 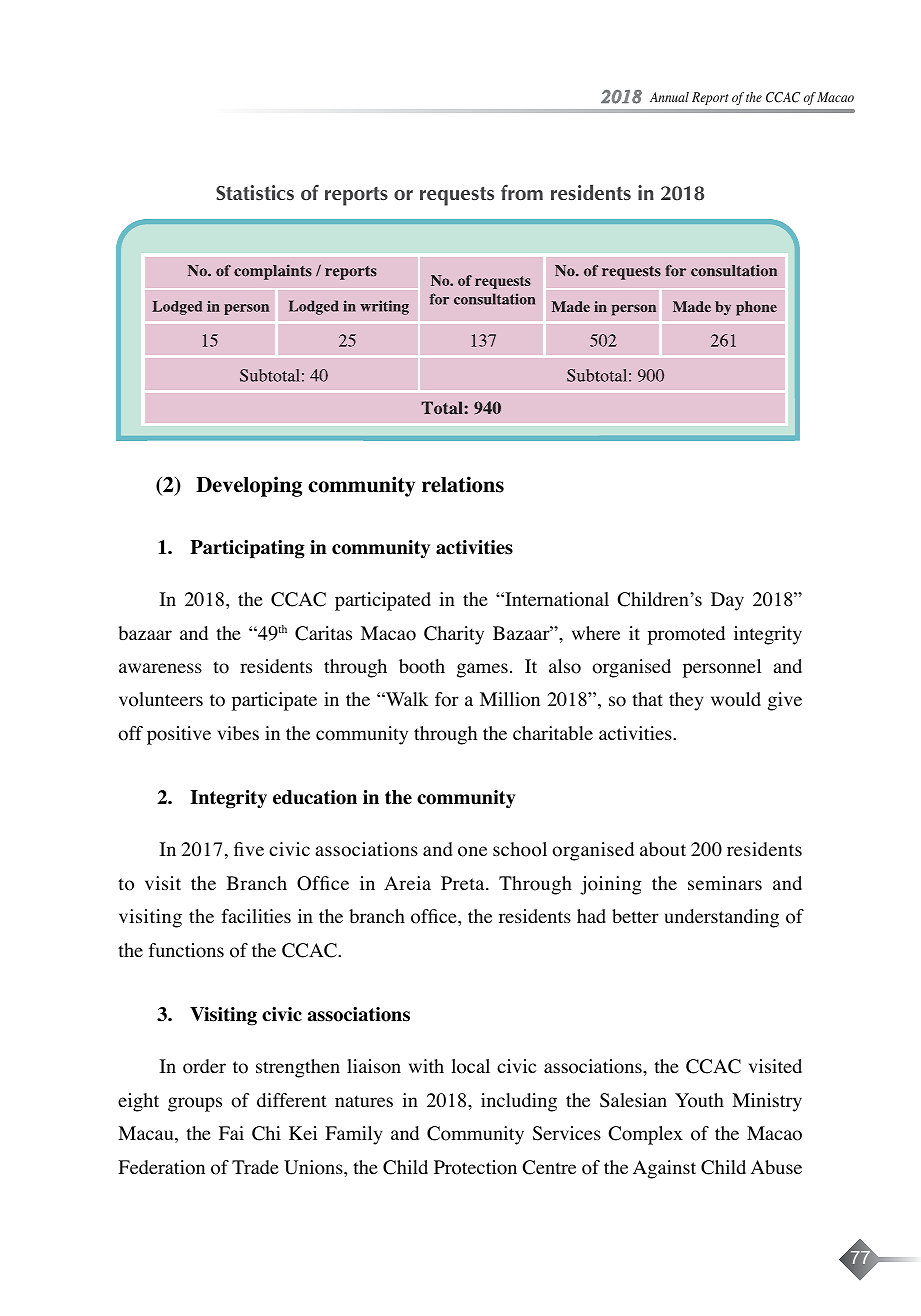 I want to click on Annual, so click(x=669, y=97).
